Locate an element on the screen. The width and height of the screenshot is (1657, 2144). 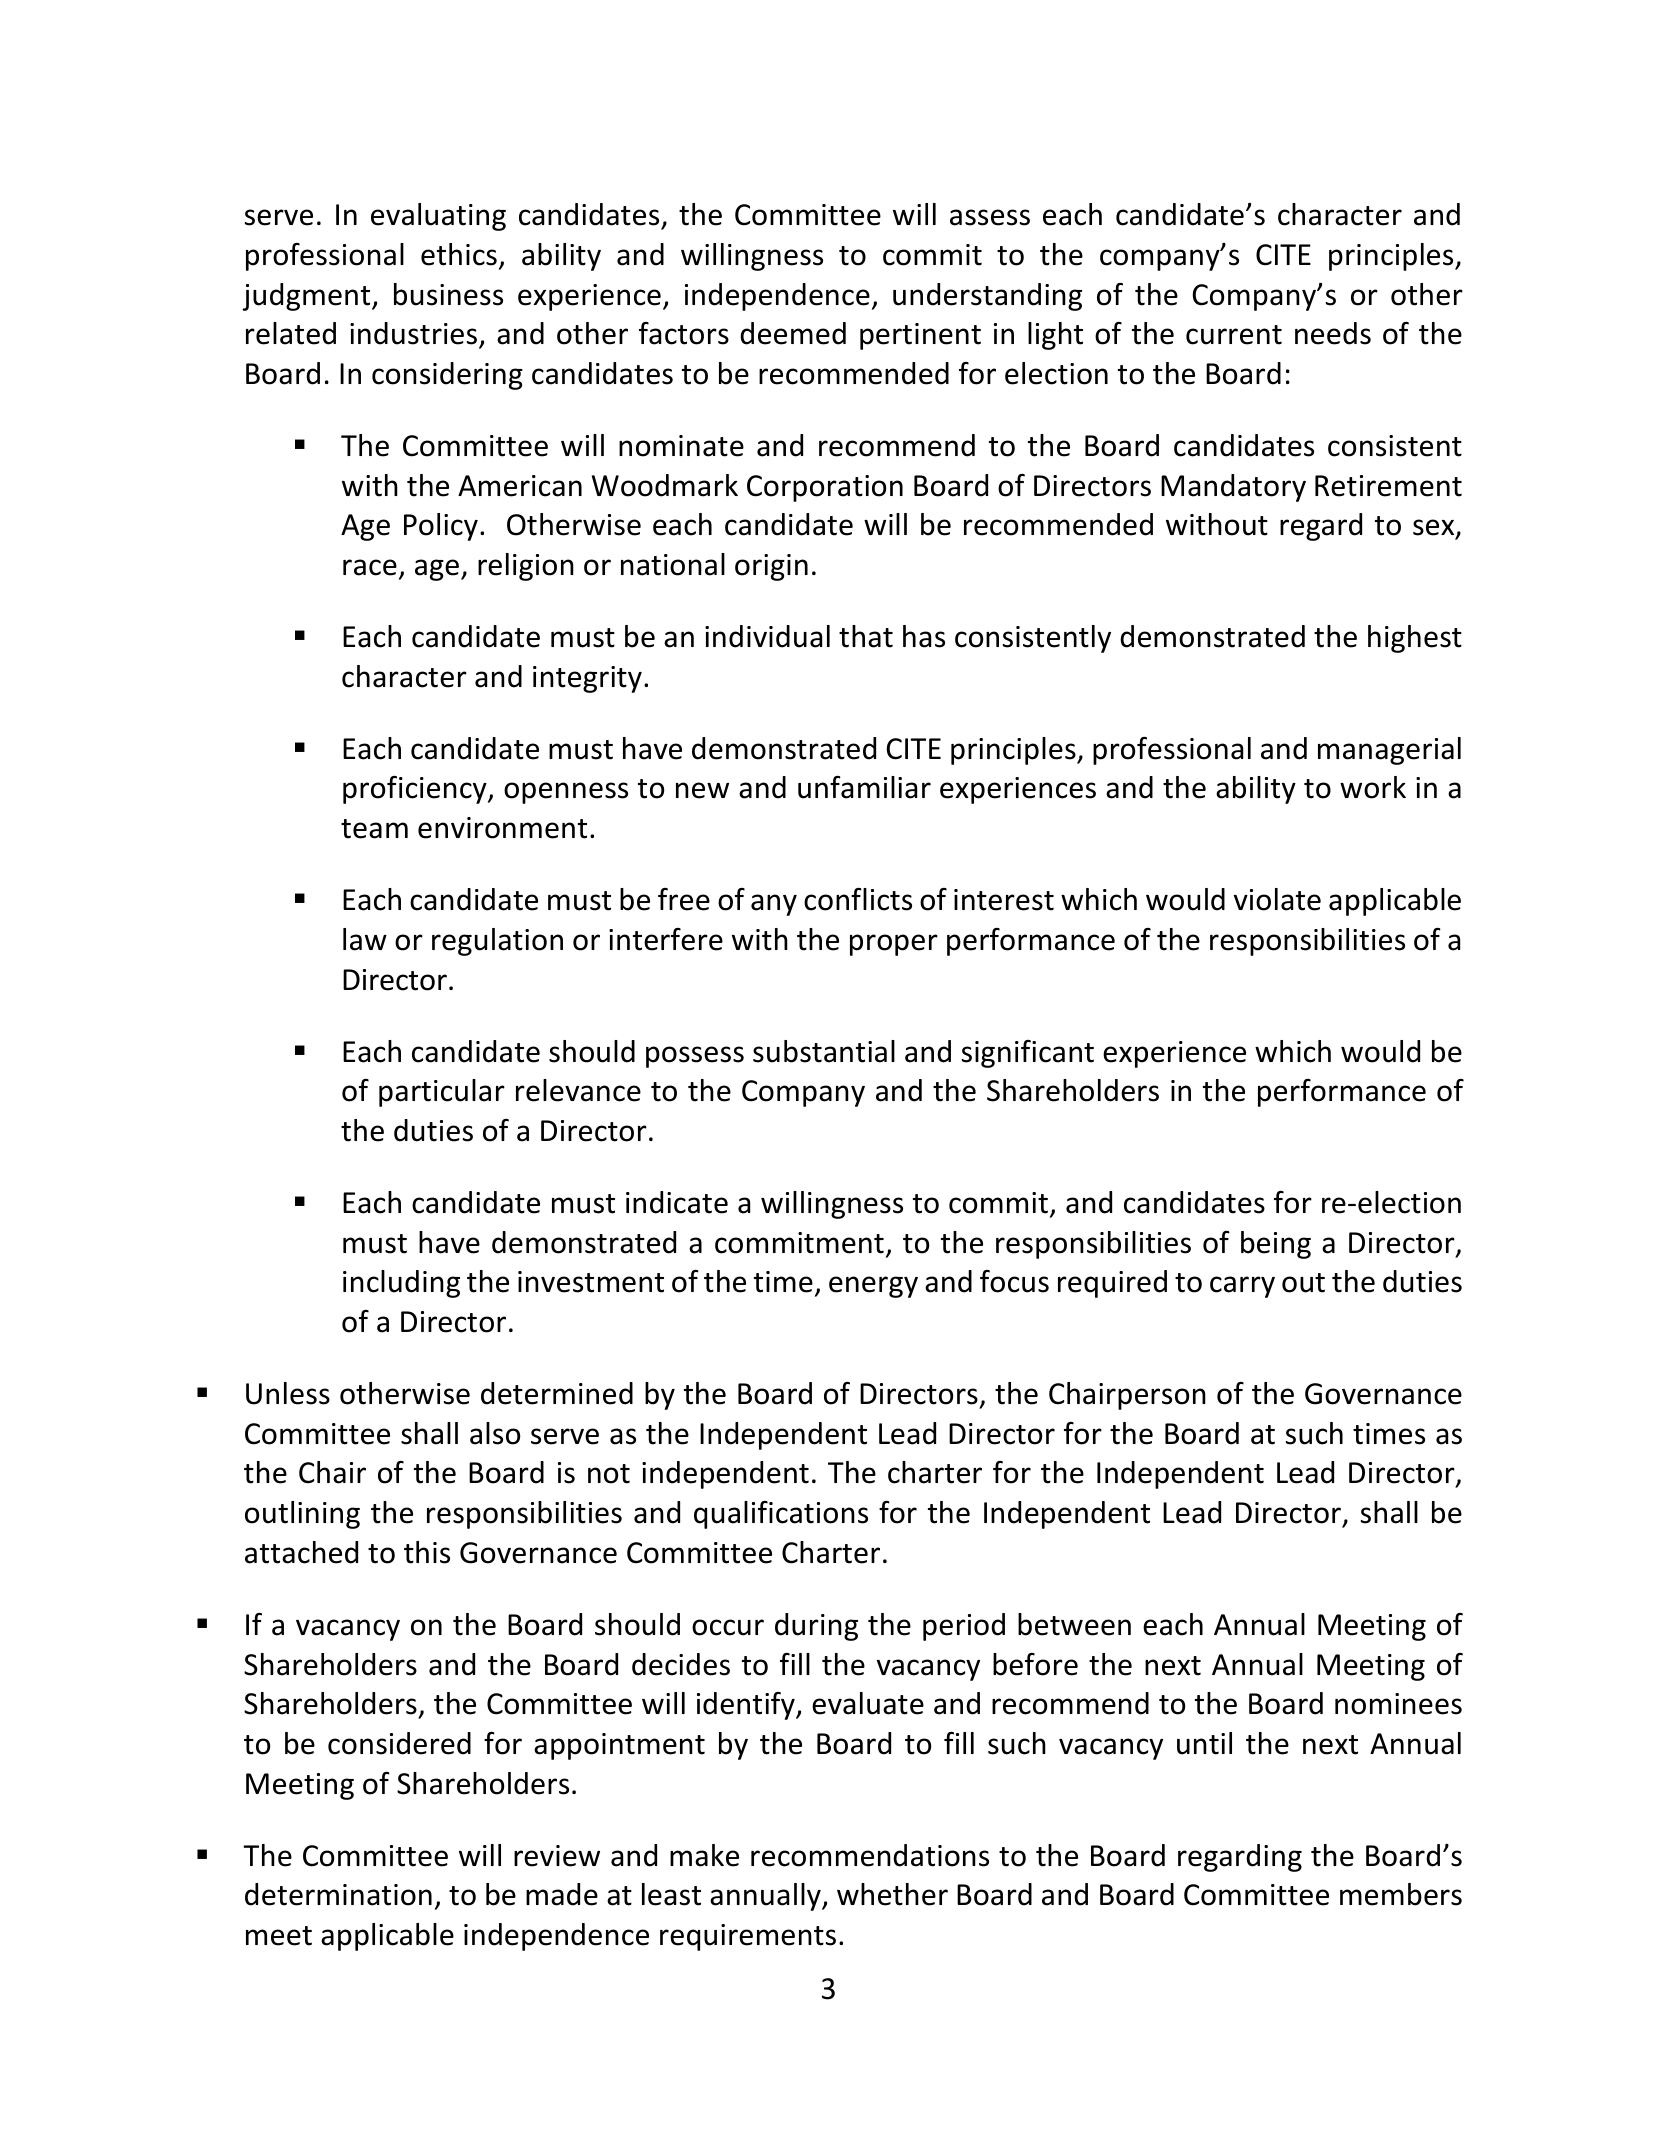
highest is located at coordinates (1415, 639).
